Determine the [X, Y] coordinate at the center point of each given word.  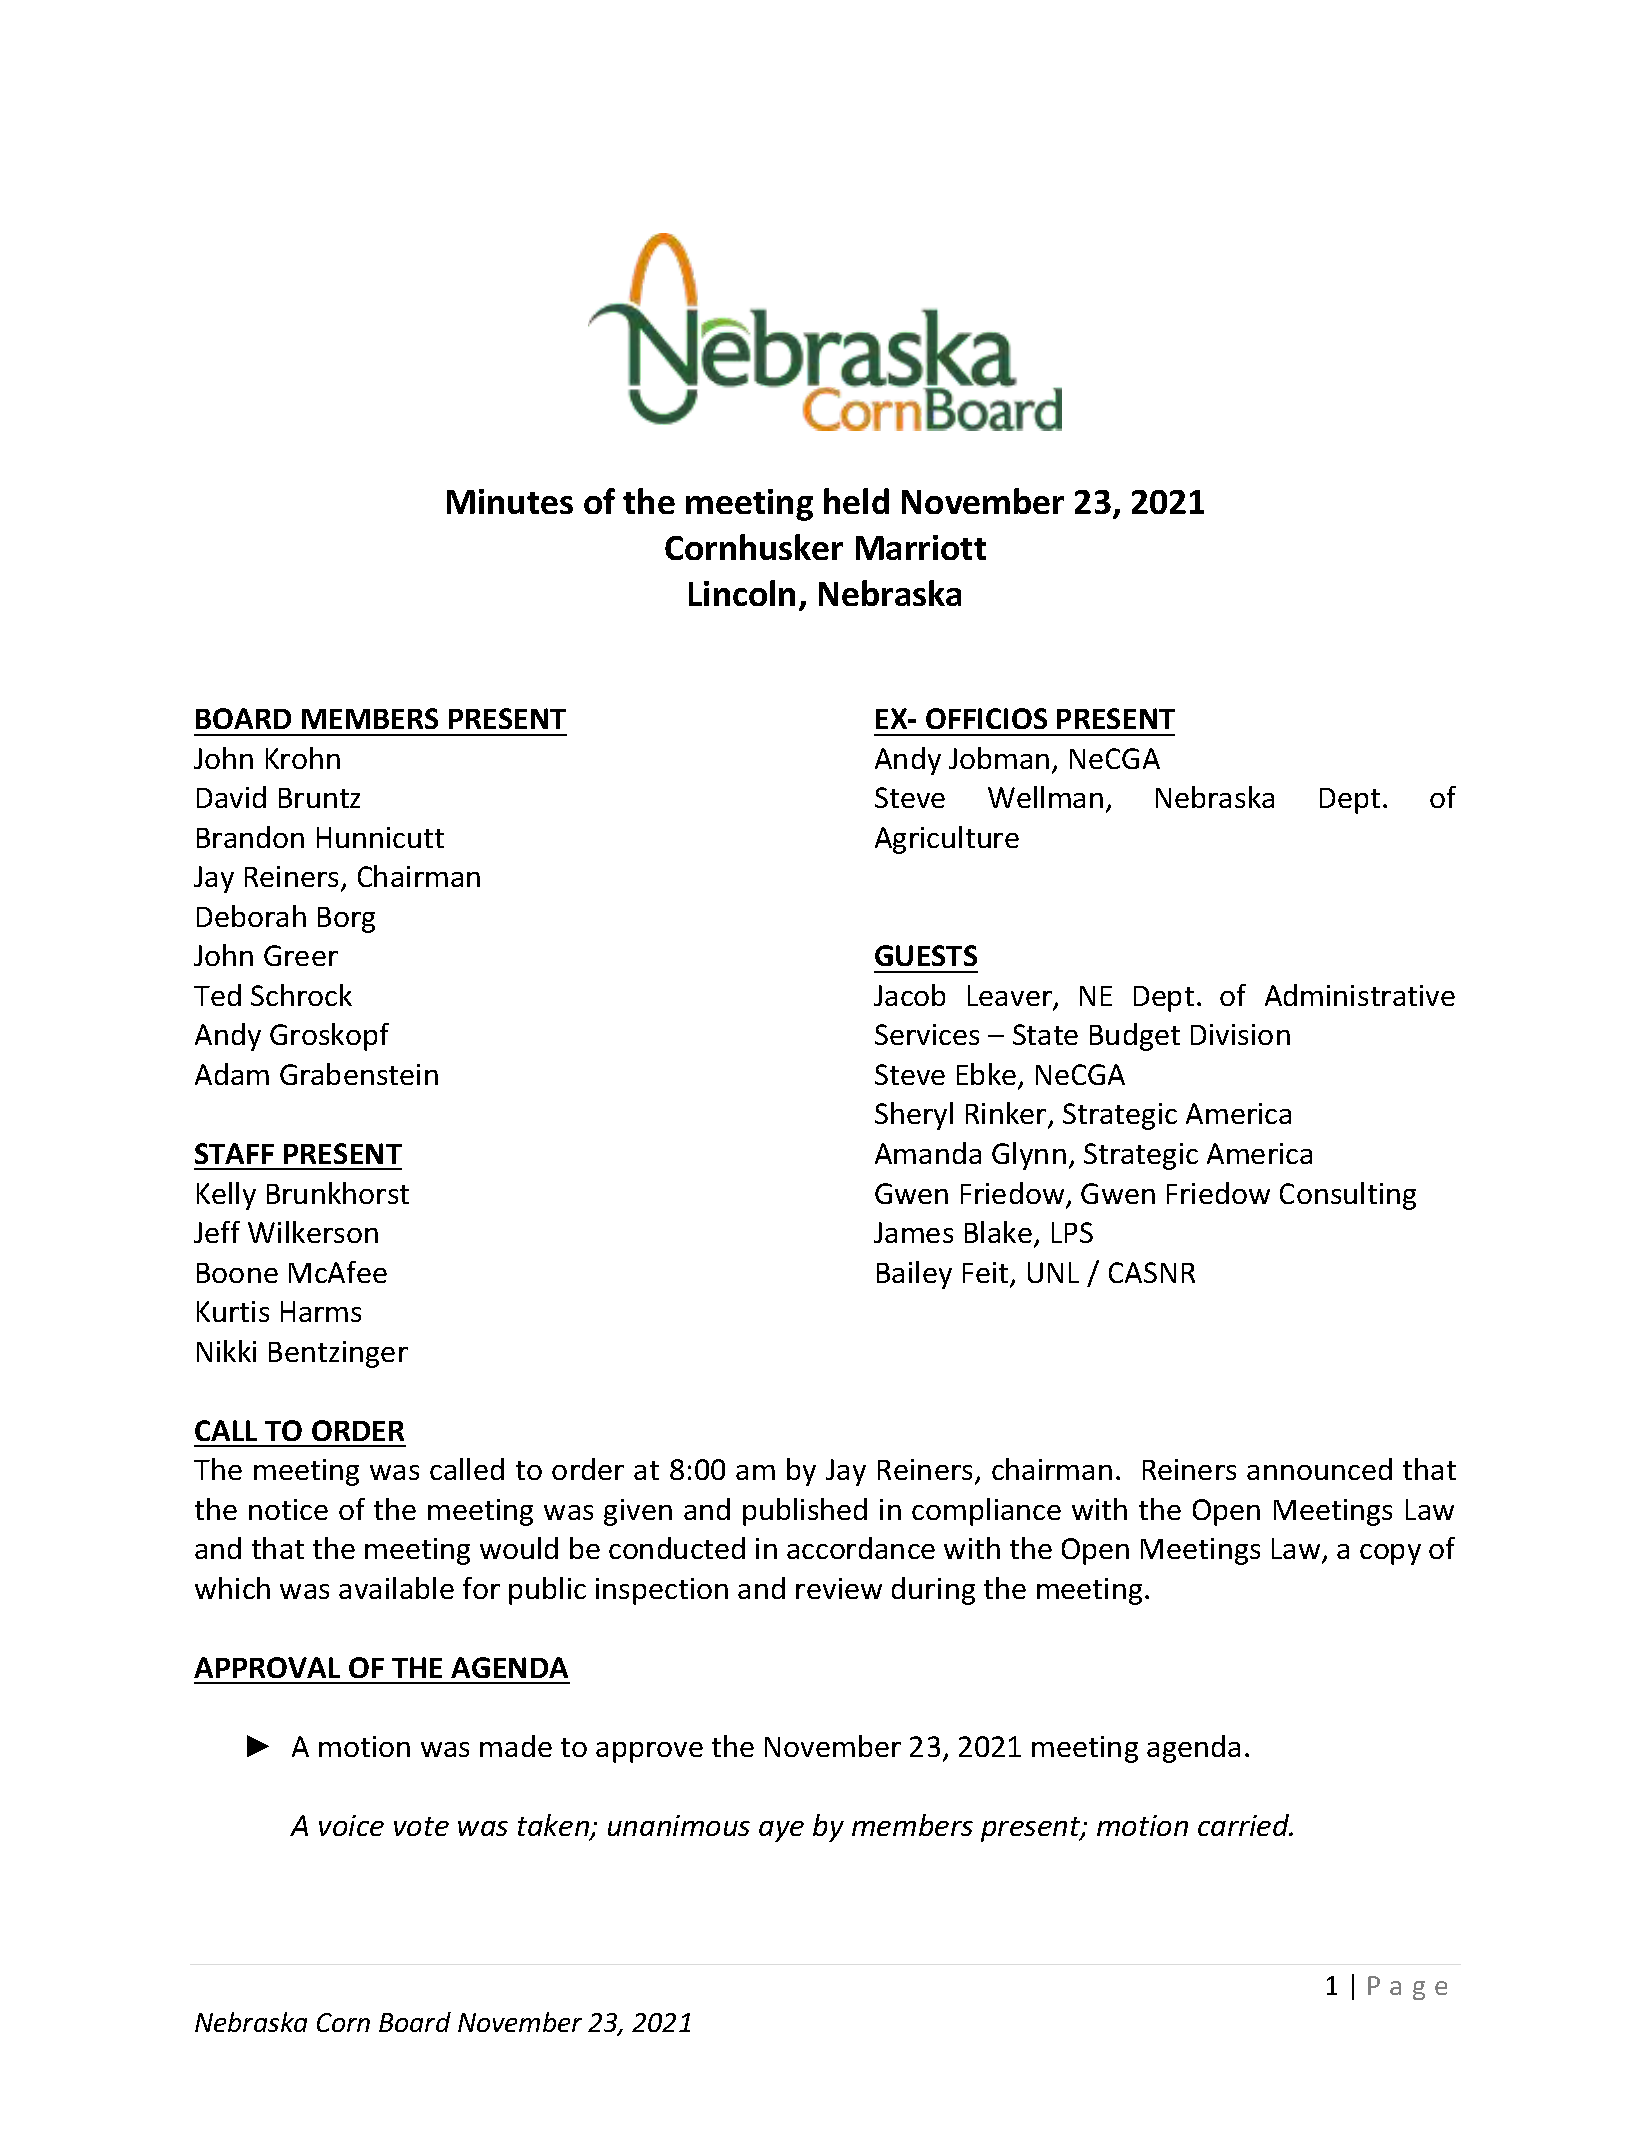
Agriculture [947, 840]
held [856, 501]
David [231, 797]
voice [351, 1825]
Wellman [1045, 797]
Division [1240, 1034]
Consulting [1348, 1196]
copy [1390, 1554]
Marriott [921, 547]
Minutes [510, 501]
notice [288, 1509]
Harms [321, 1311]
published [805, 1512]
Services [927, 1034]
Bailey [914, 1275]
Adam [232, 1074]
